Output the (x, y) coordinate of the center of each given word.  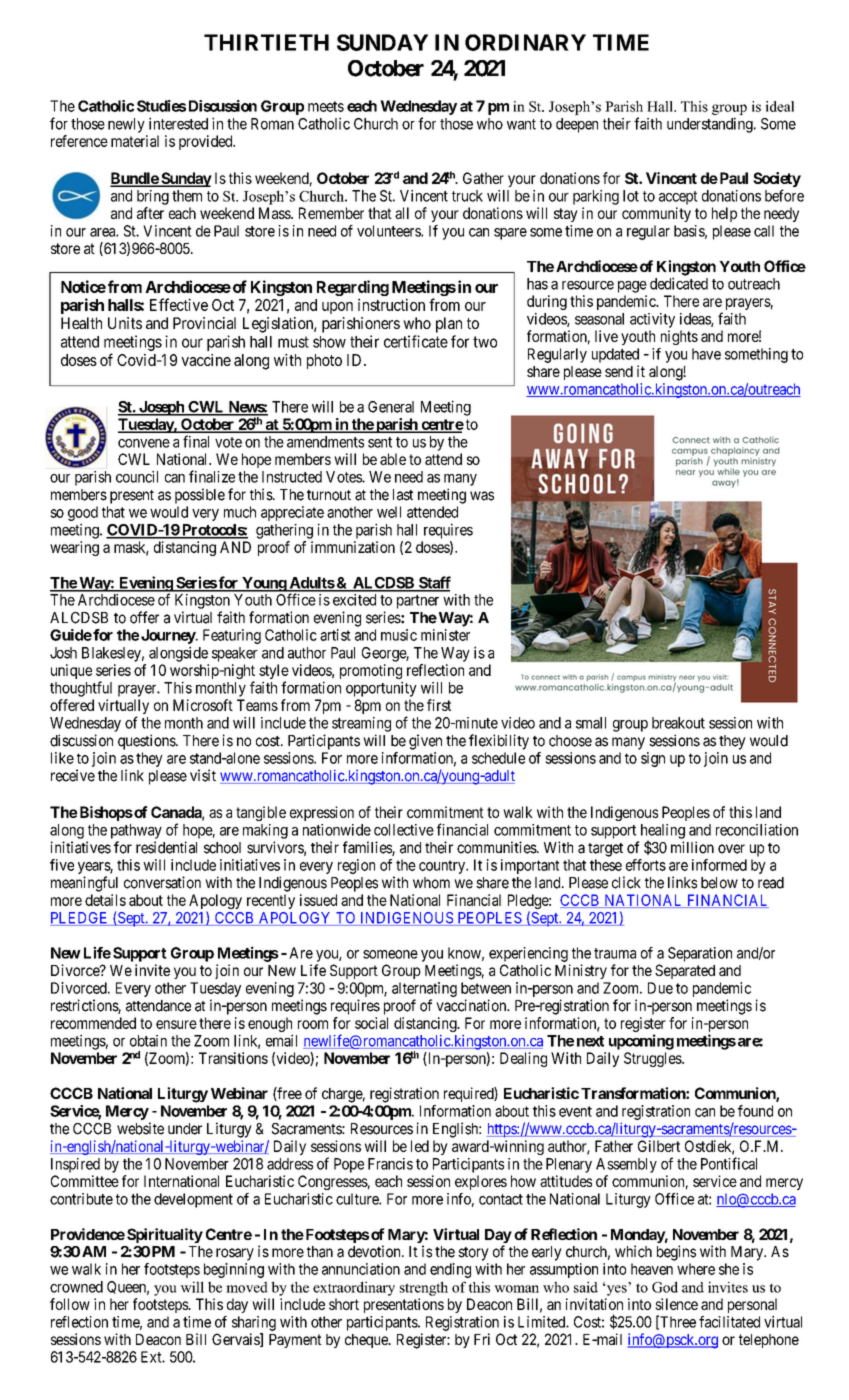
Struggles (653, 1059)
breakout (678, 723)
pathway (136, 831)
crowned (76, 1287)
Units (125, 323)
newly (126, 125)
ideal (780, 106)
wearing (74, 548)
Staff (434, 583)
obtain (148, 1041)
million (692, 847)
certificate (416, 341)
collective (404, 830)
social (371, 1023)
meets (326, 106)
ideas (696, 320)
